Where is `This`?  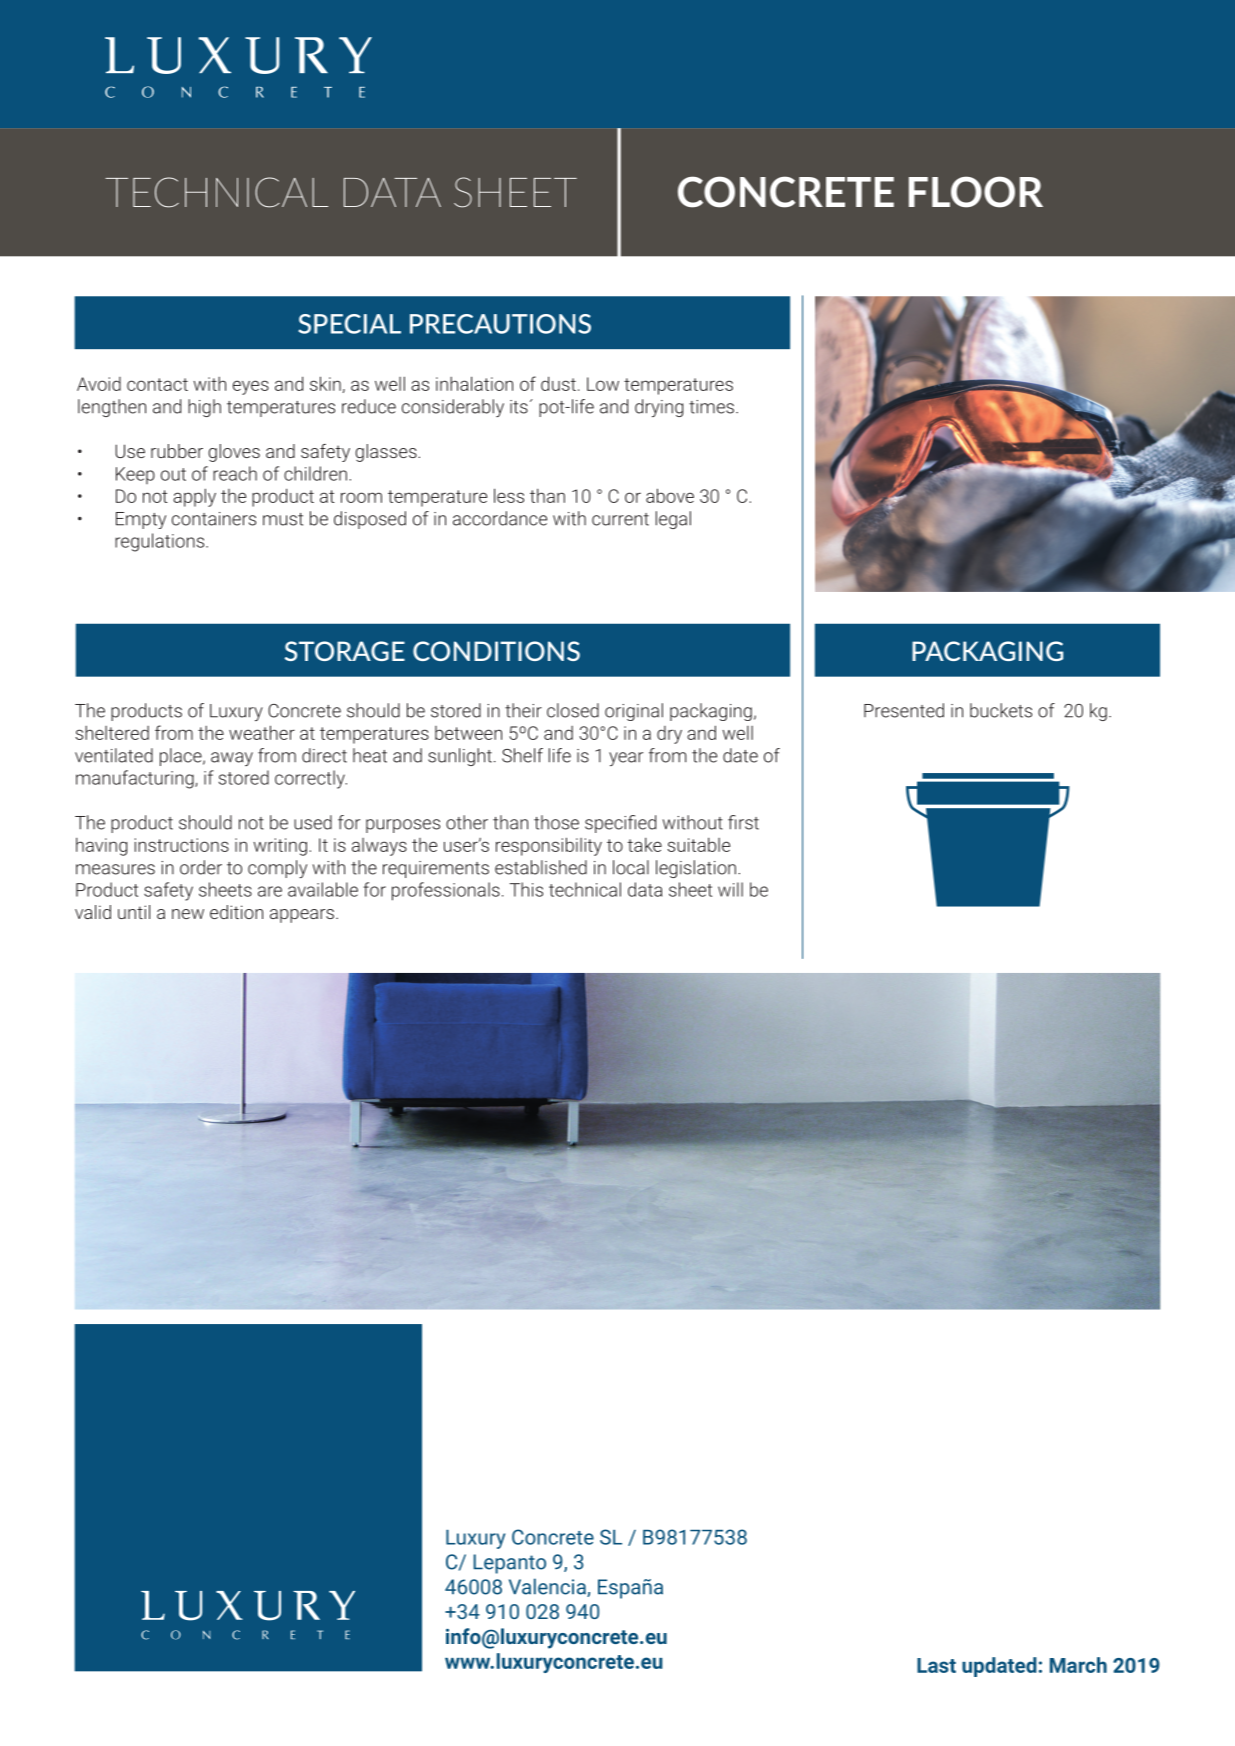 This is located at coordinates (526, 889).
